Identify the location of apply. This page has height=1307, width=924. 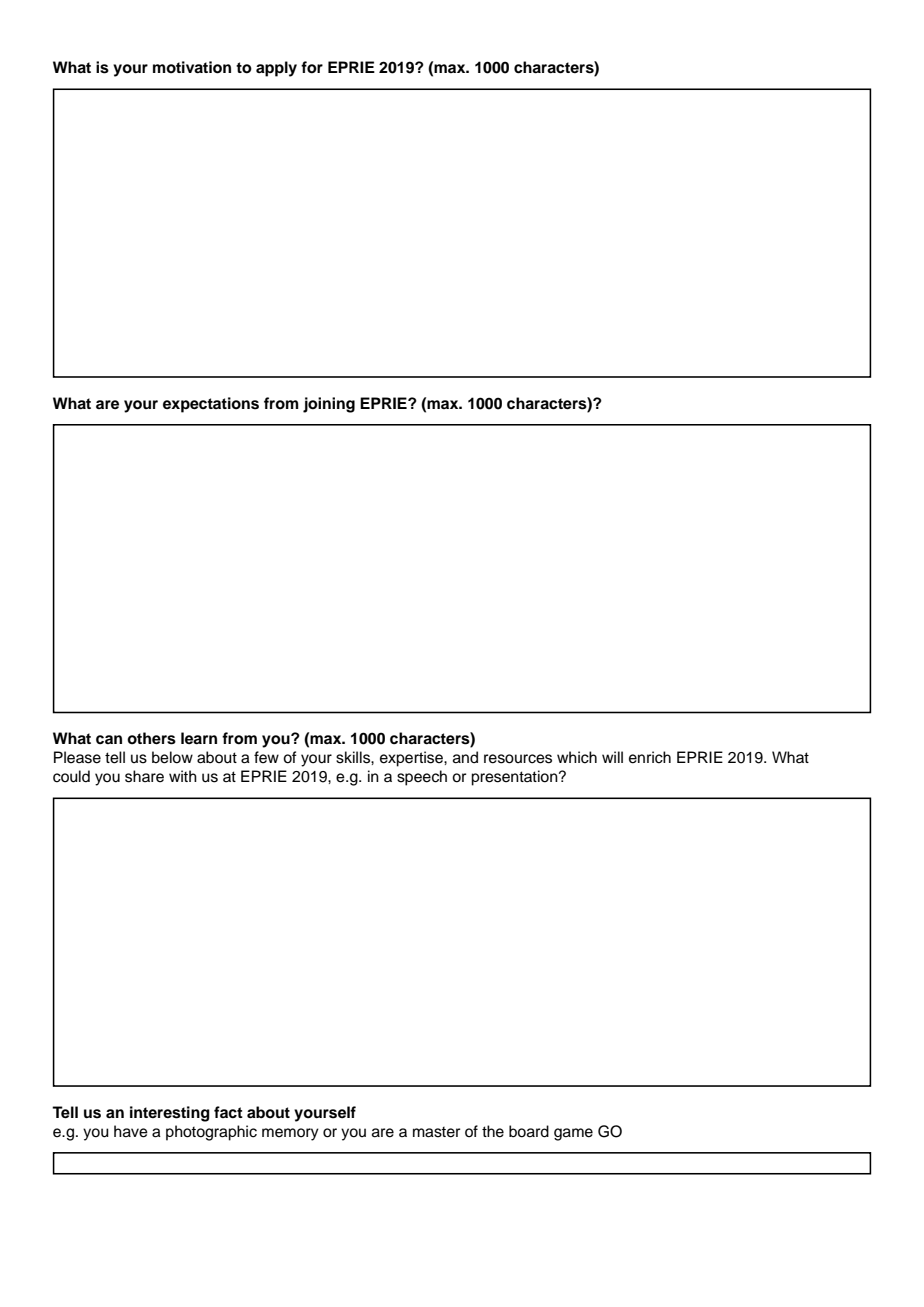
(276, 69).
